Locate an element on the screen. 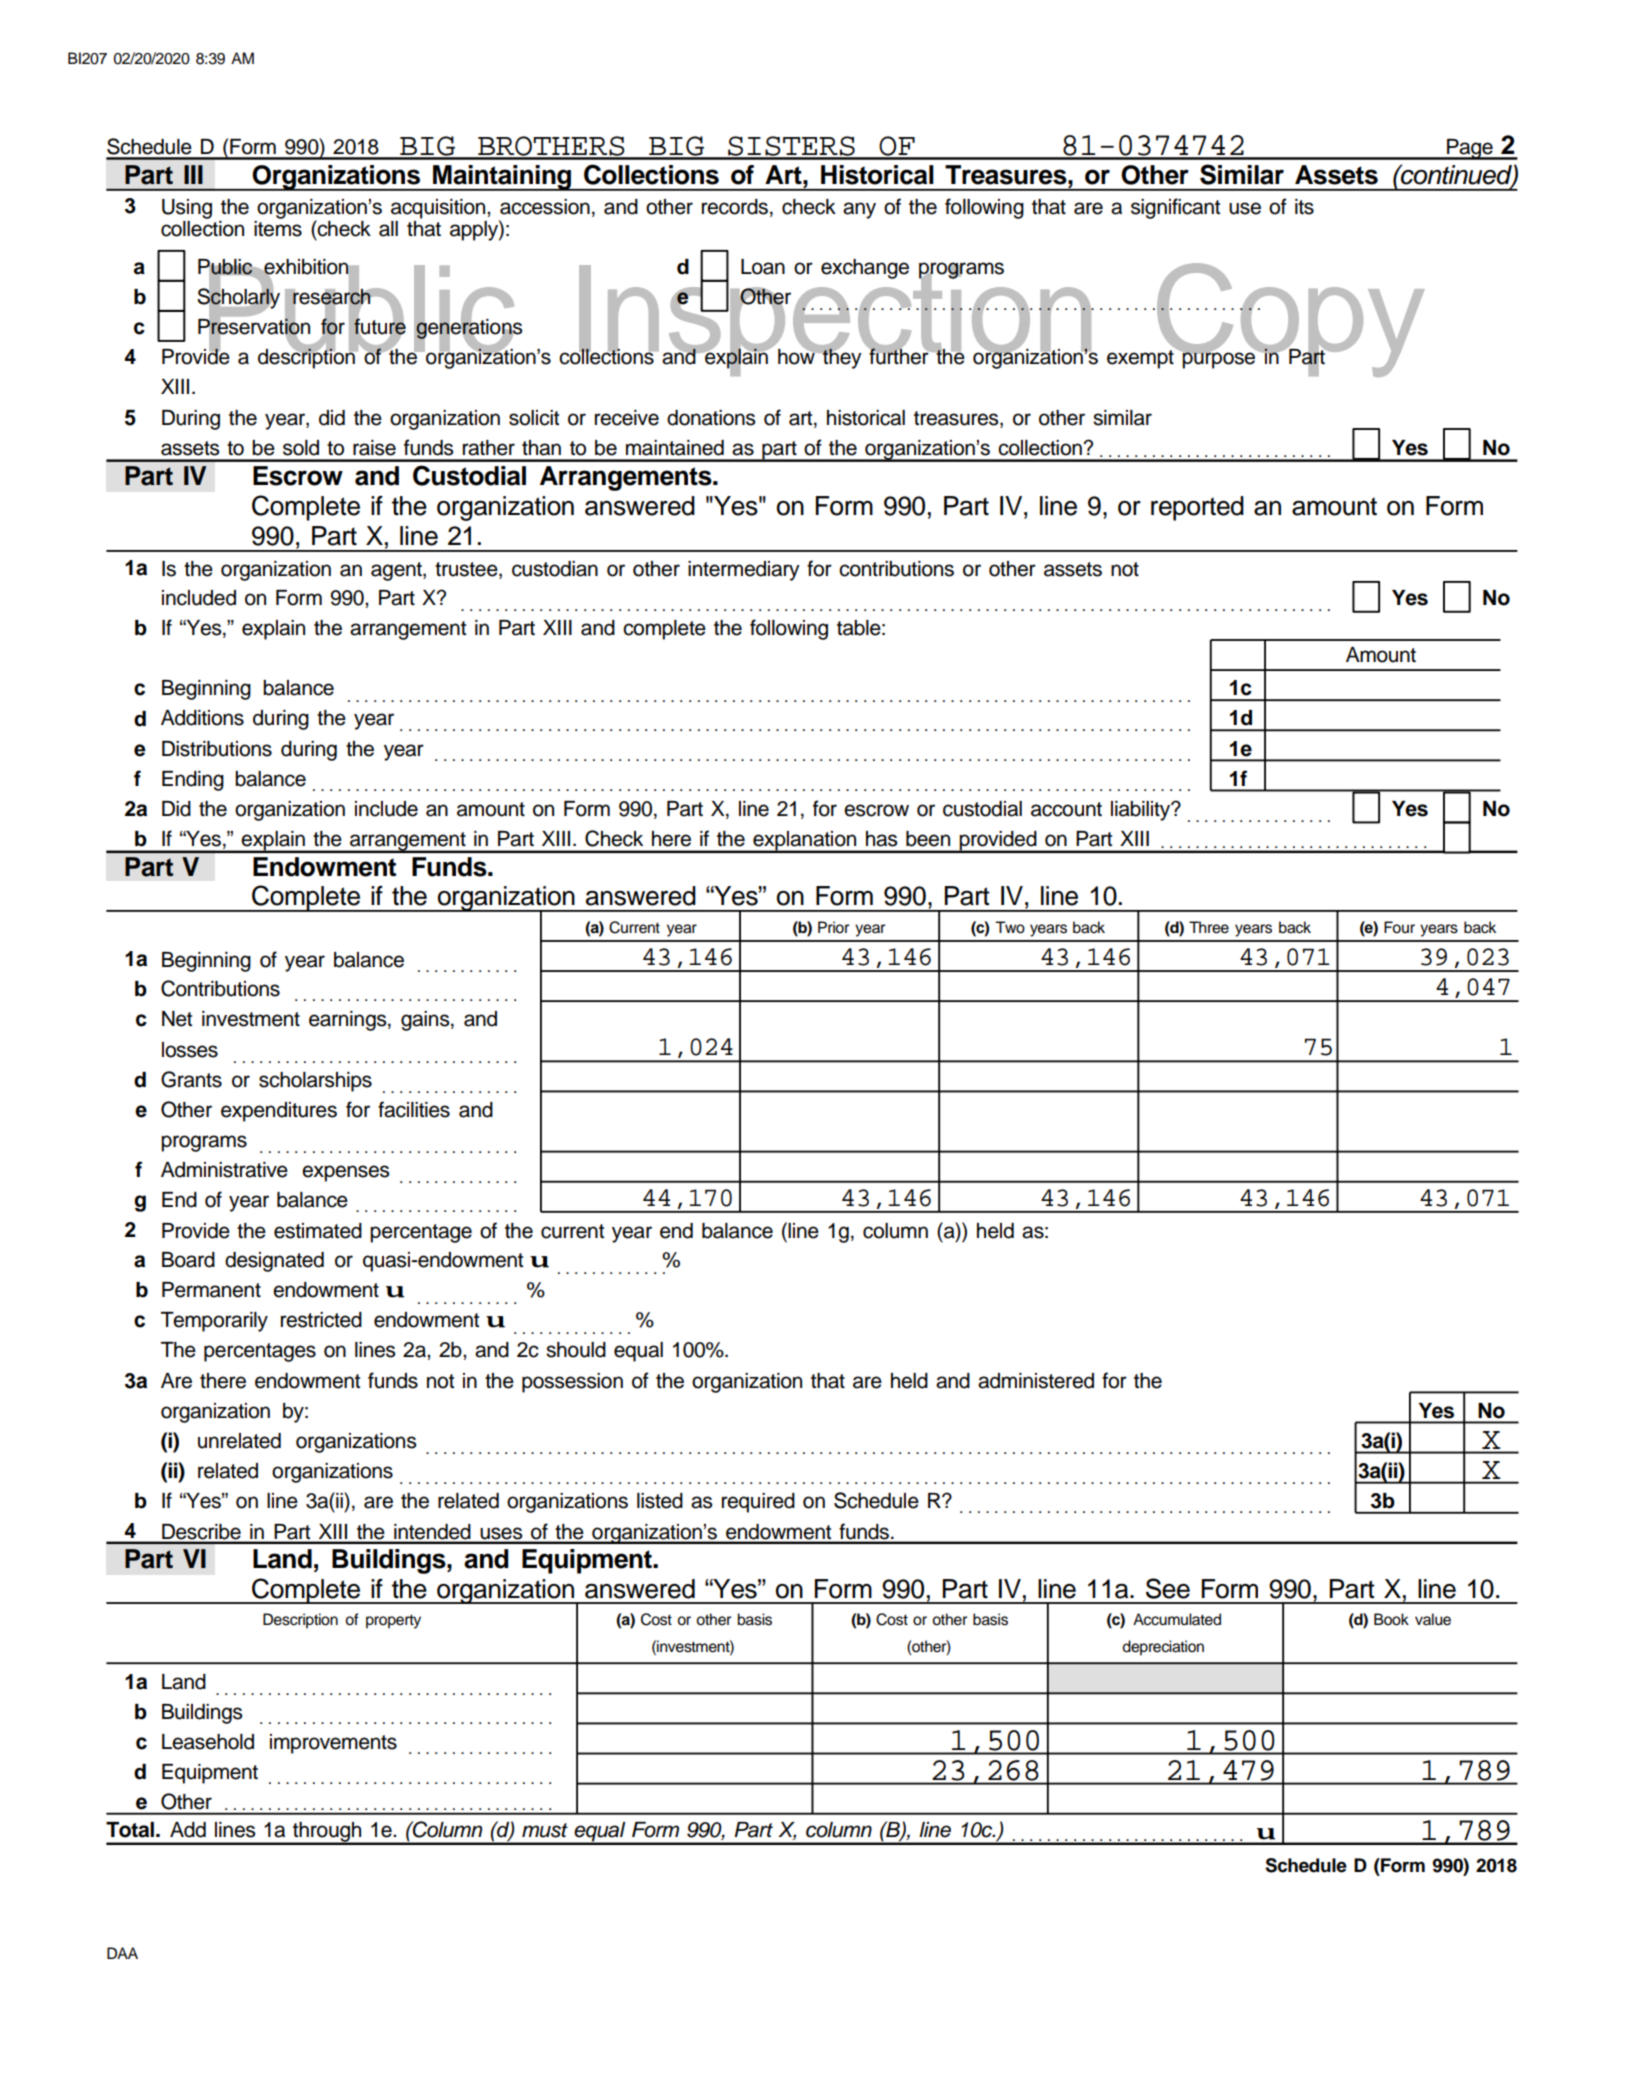 The width and height of the screenshot is (1628, 2075). items is located at coordinates (278, 229).
